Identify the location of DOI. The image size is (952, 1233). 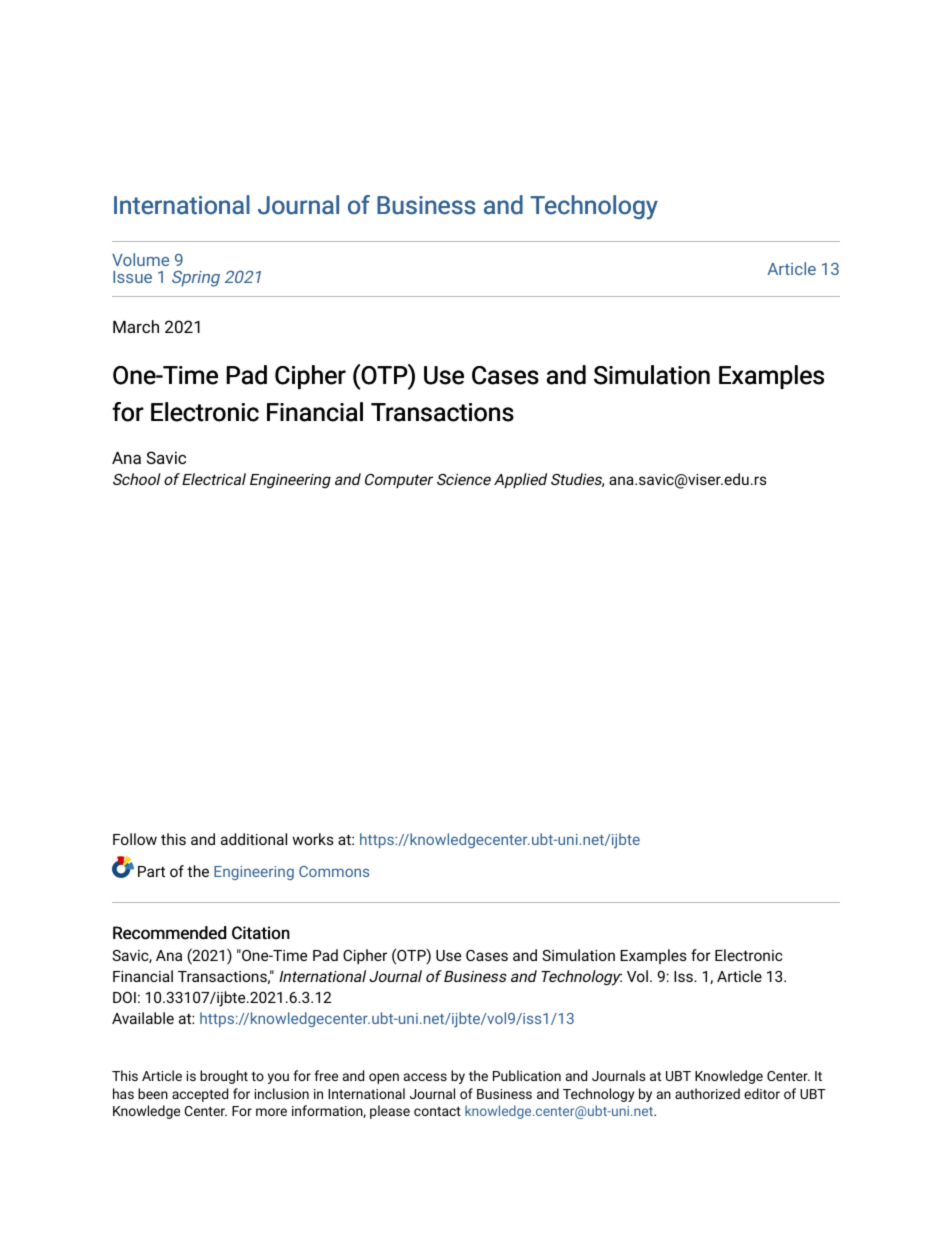
(124, 997).
